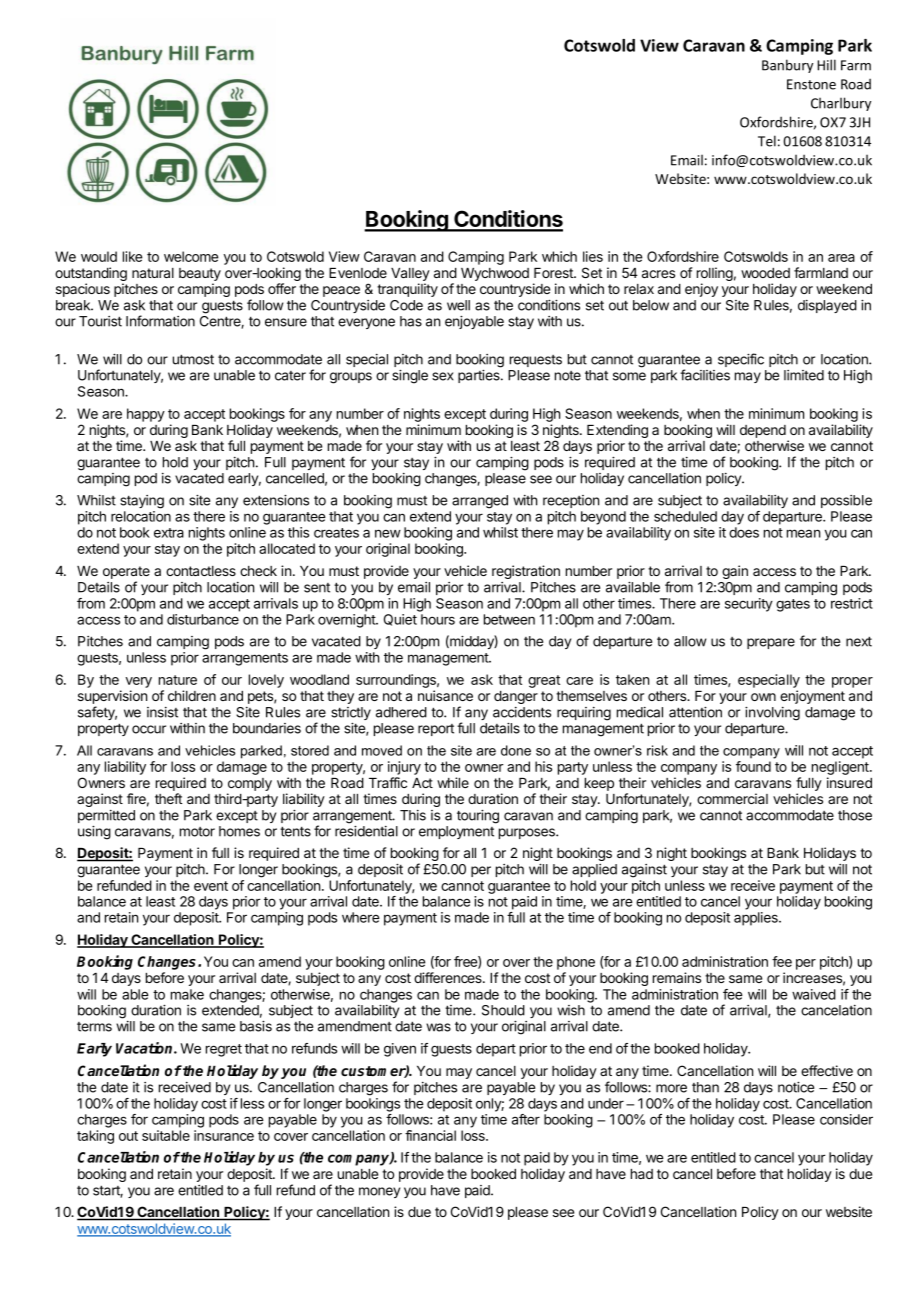 The image size is (924, 1308). I want to click on prepare, so click(771, 643).
